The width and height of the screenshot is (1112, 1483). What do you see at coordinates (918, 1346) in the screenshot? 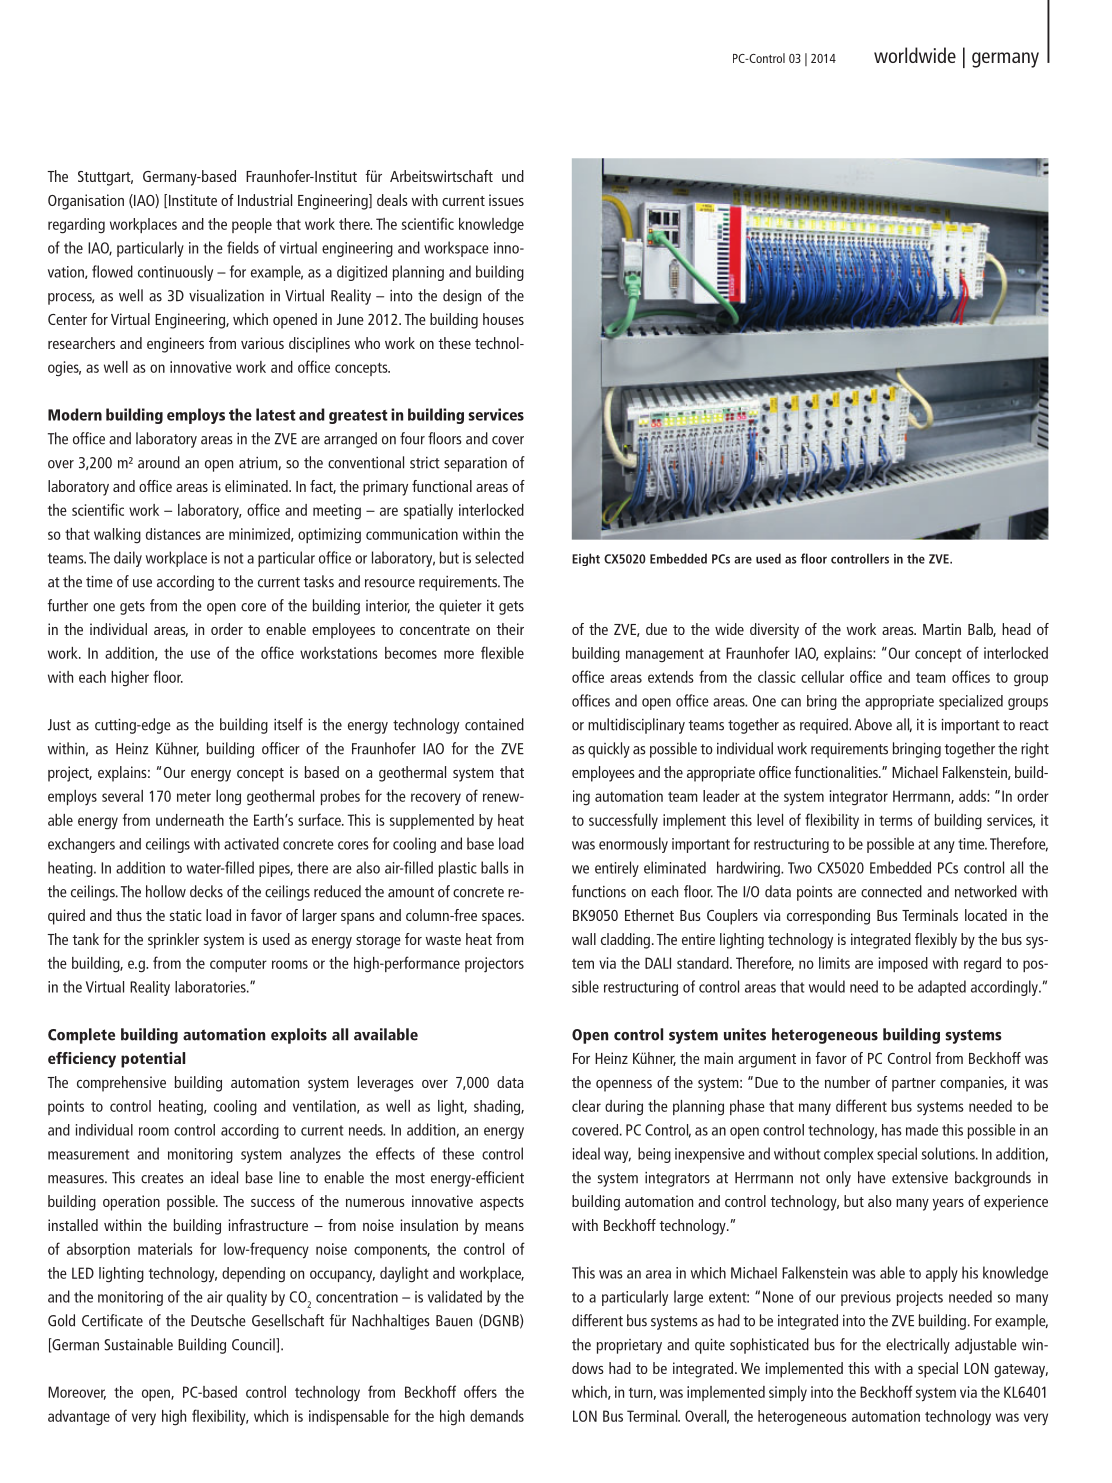
I see `electrically` at bounding box center [918, 1346].
